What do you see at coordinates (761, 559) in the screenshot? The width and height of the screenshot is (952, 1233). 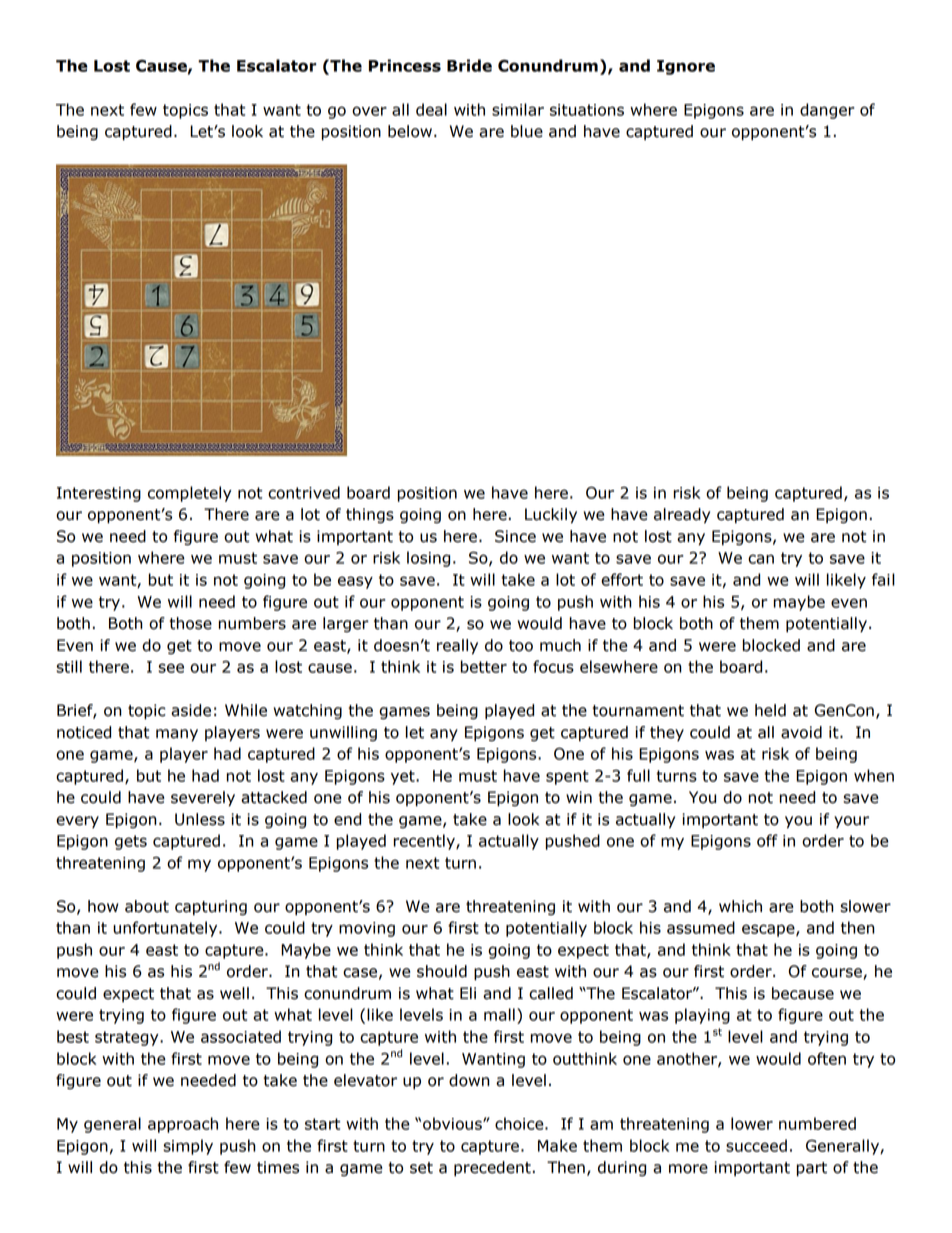 I see `can` at bounding box center [761, 559].
